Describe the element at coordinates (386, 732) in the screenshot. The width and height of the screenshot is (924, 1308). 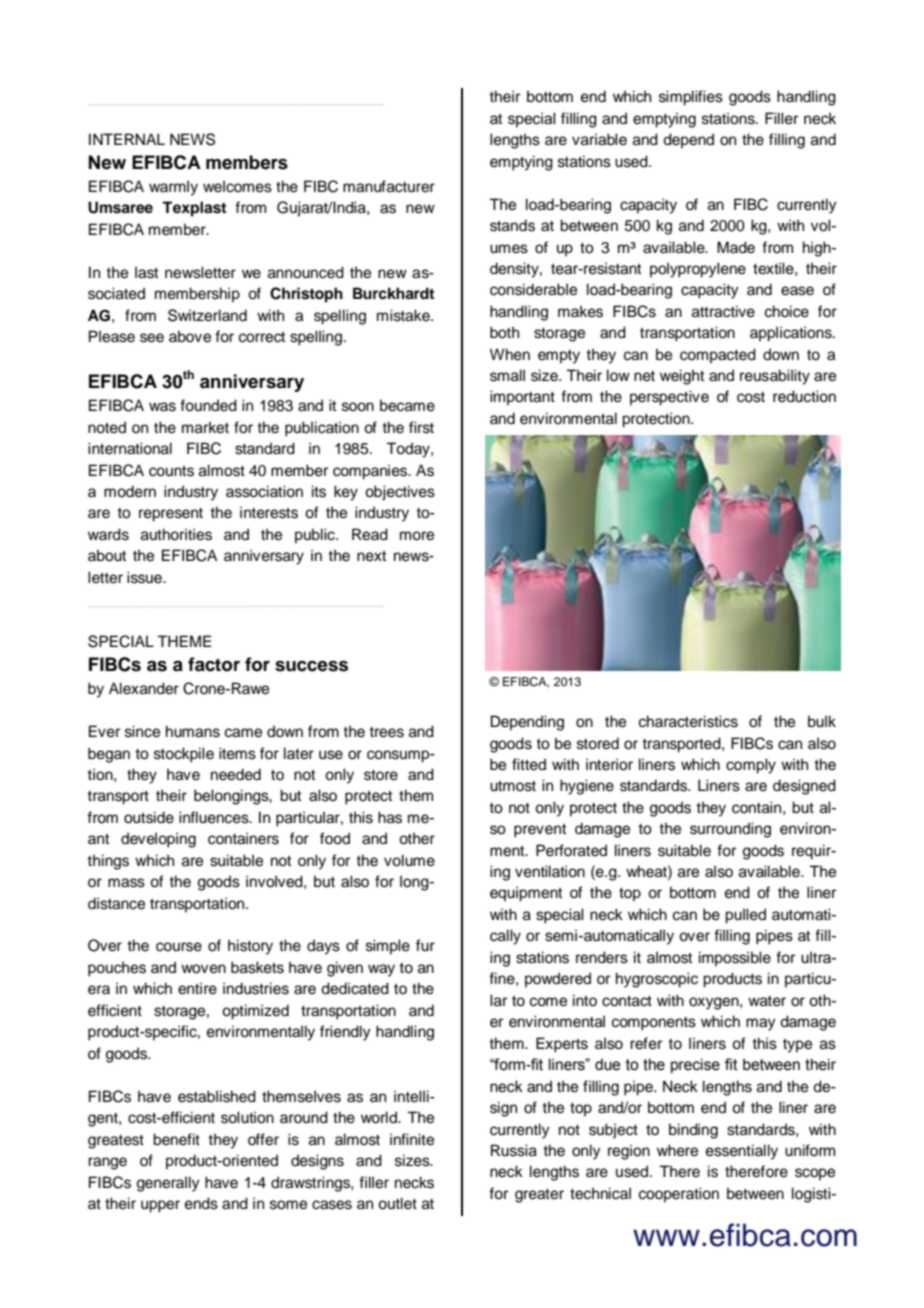
I see `trees` at that location.
